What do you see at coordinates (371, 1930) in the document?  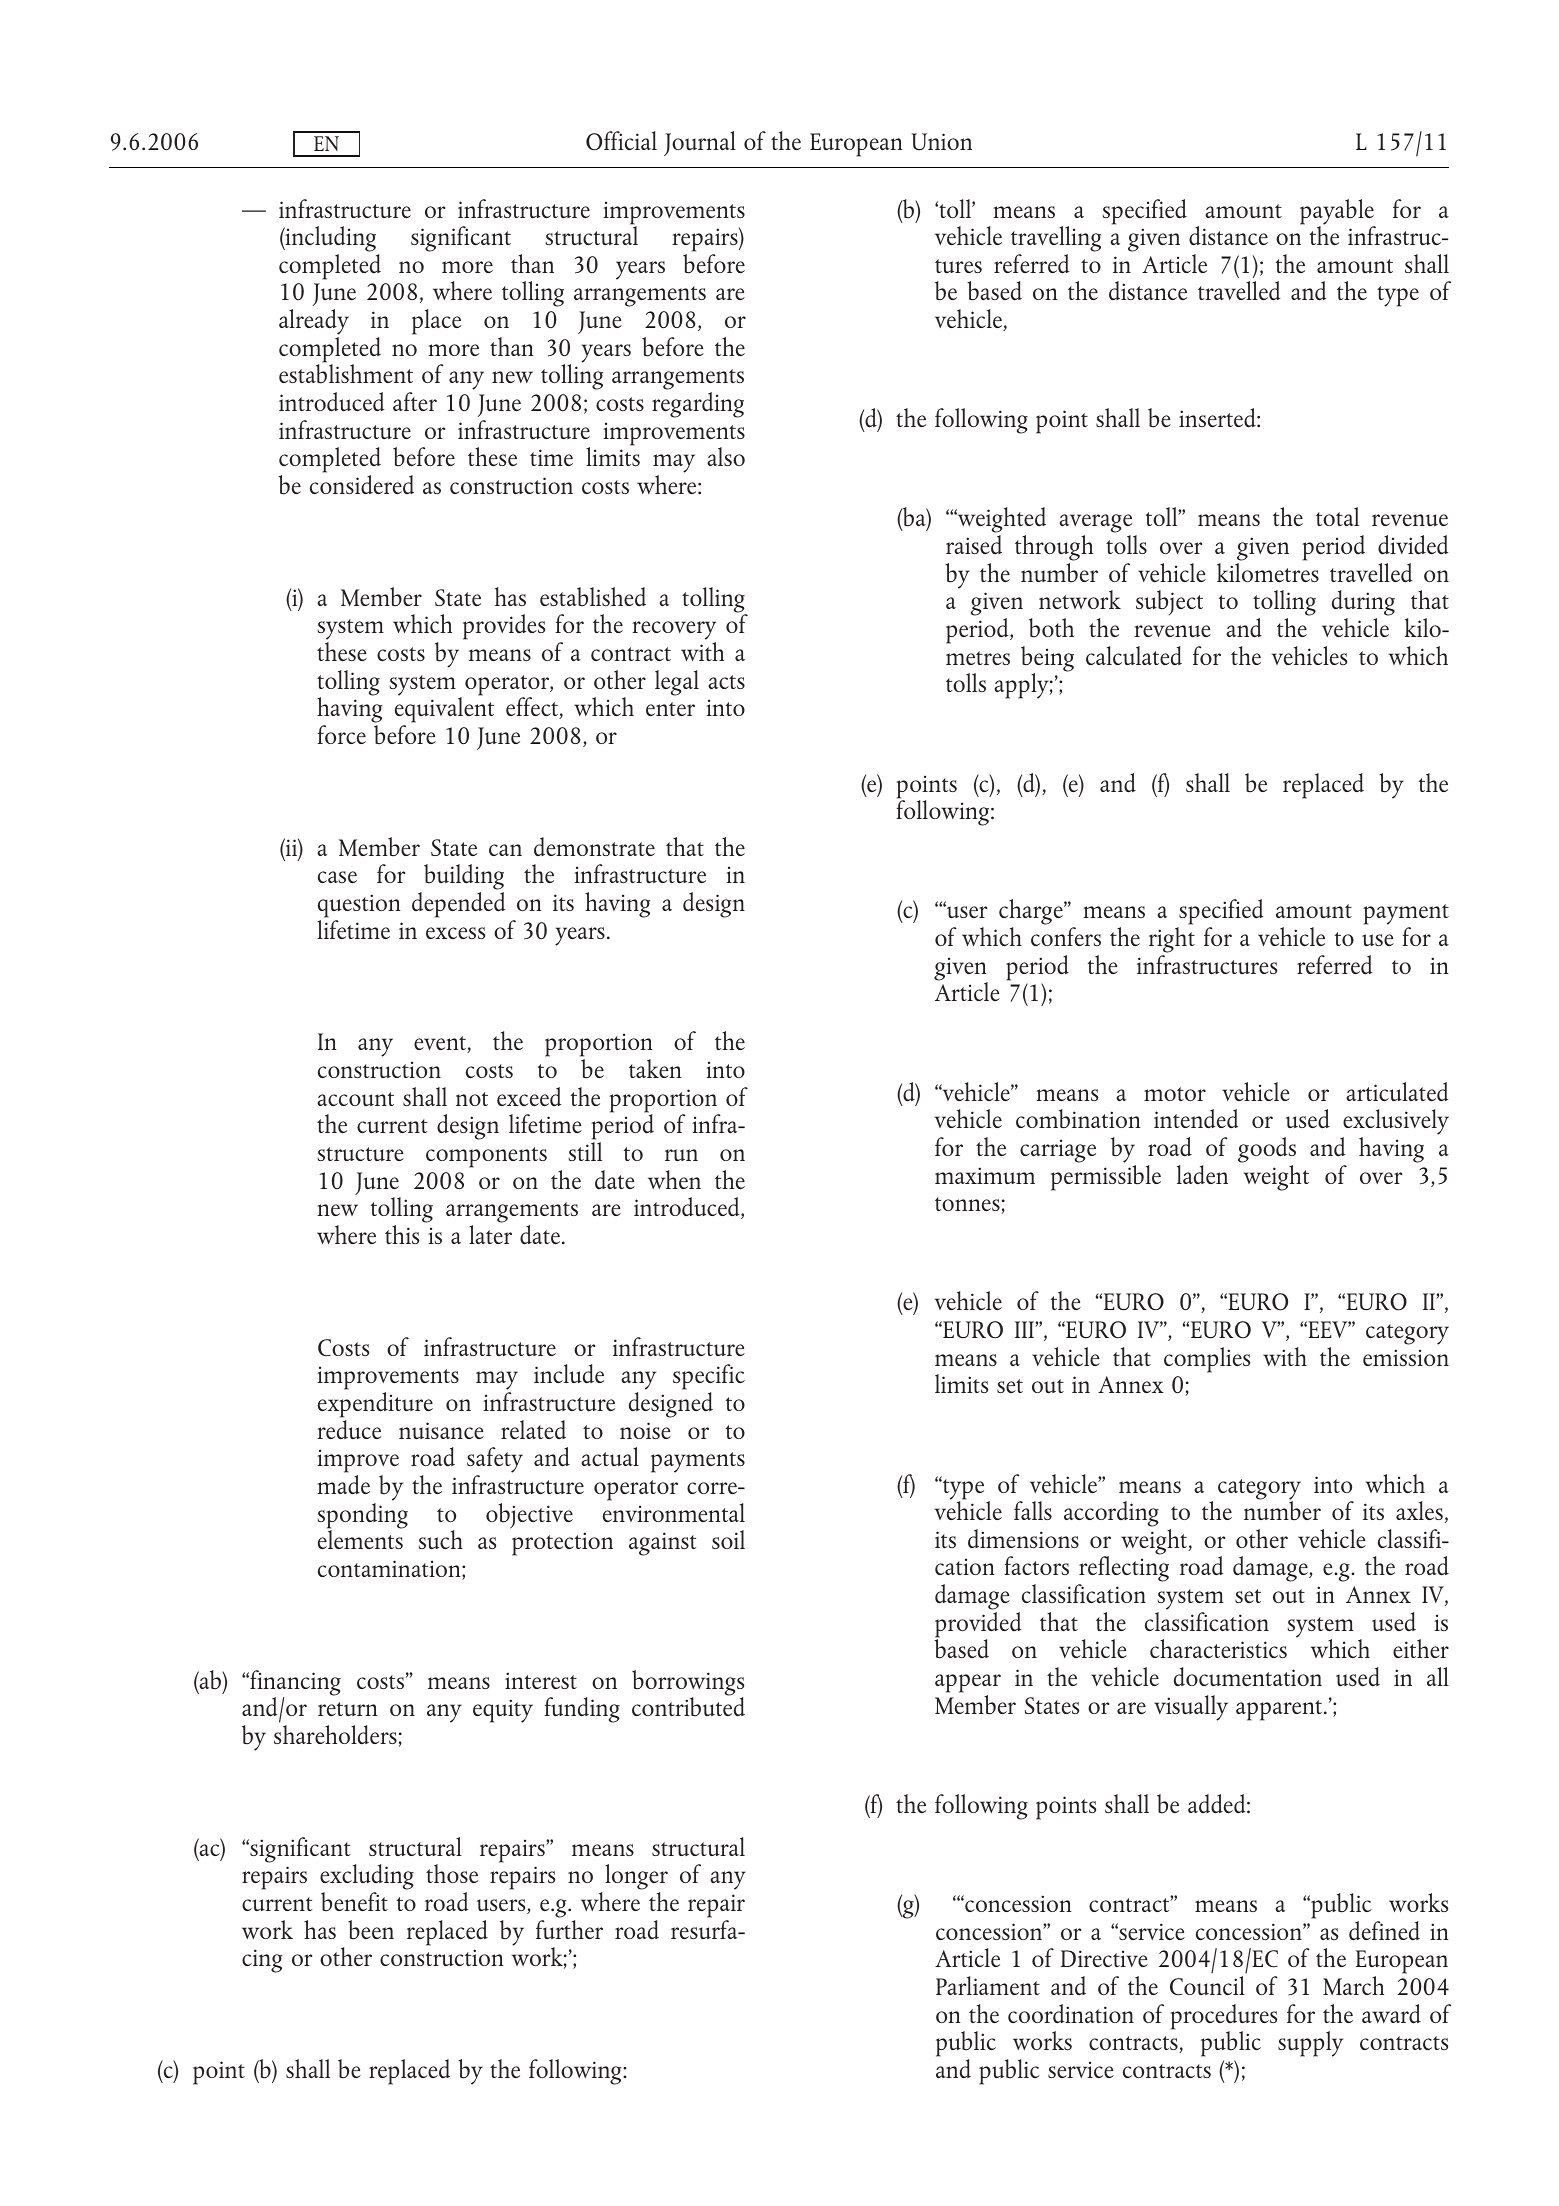 I see `been` at bounding box center [371, 1930].
